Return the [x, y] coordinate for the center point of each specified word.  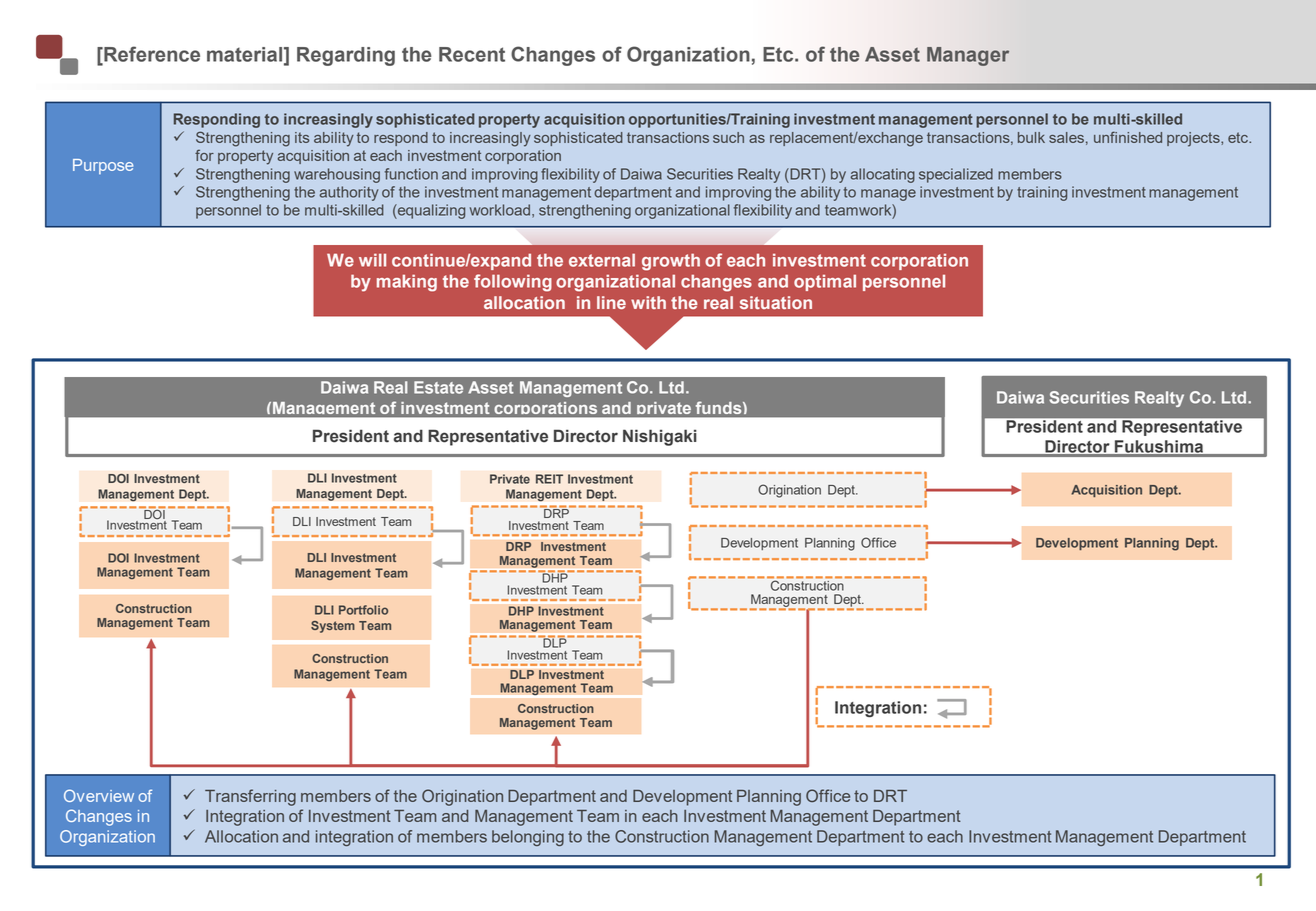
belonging [528, 838]
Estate [438, 387]
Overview [99, 795]
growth [671, 262]
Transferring [250, 797]
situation [776, 302]
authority [349, 193]
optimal [825, 282]
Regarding [346, 56]
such [728, 137]
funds [720, 407]
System [333, 627]
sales [1066, 137]
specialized [956, 175]
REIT [549, 479]
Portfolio [363, 610]
